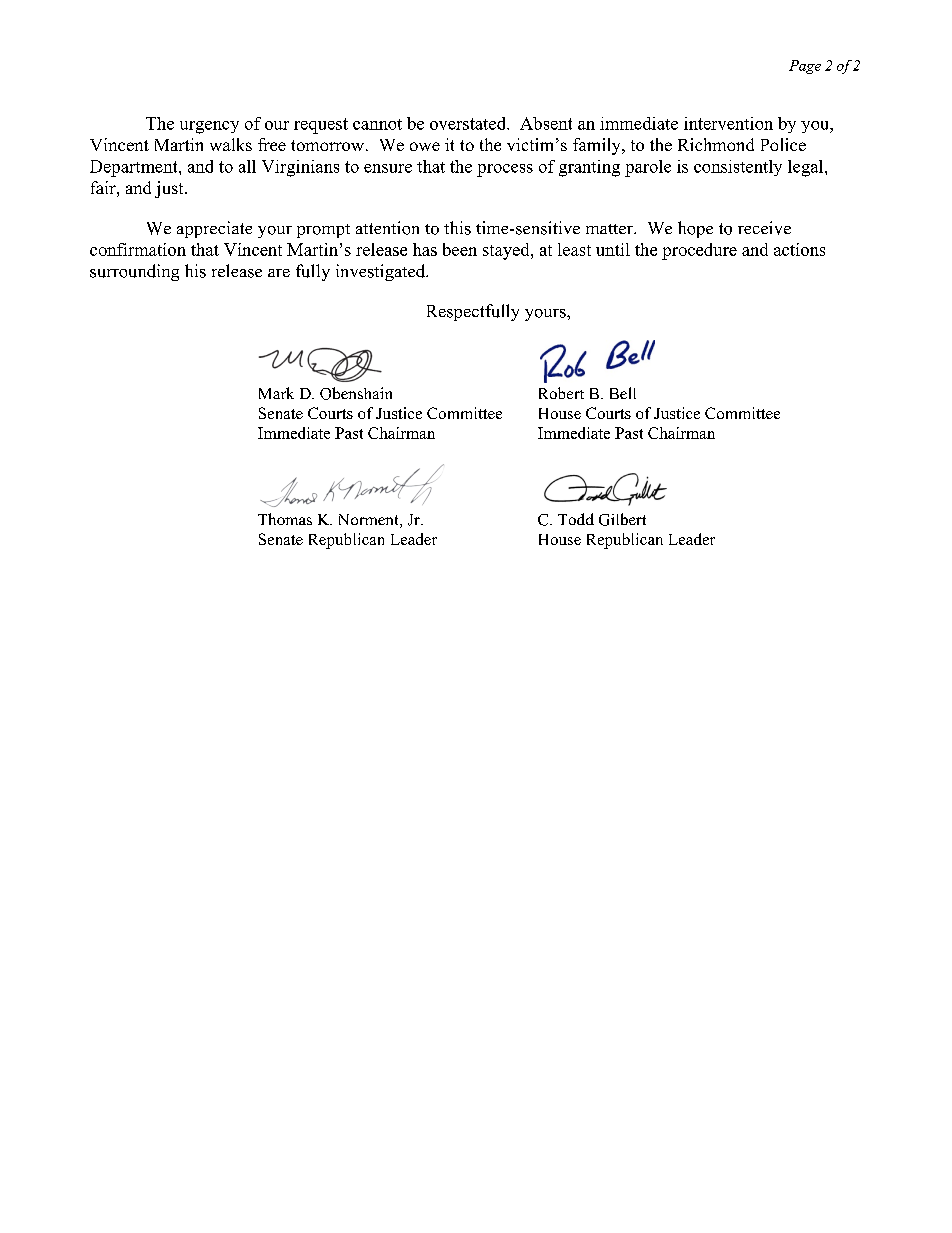 This screenshot has width=952, height=1233. Describe the element at coordinates (576, 519) in the screenshot. I see `Todd` at that location.
